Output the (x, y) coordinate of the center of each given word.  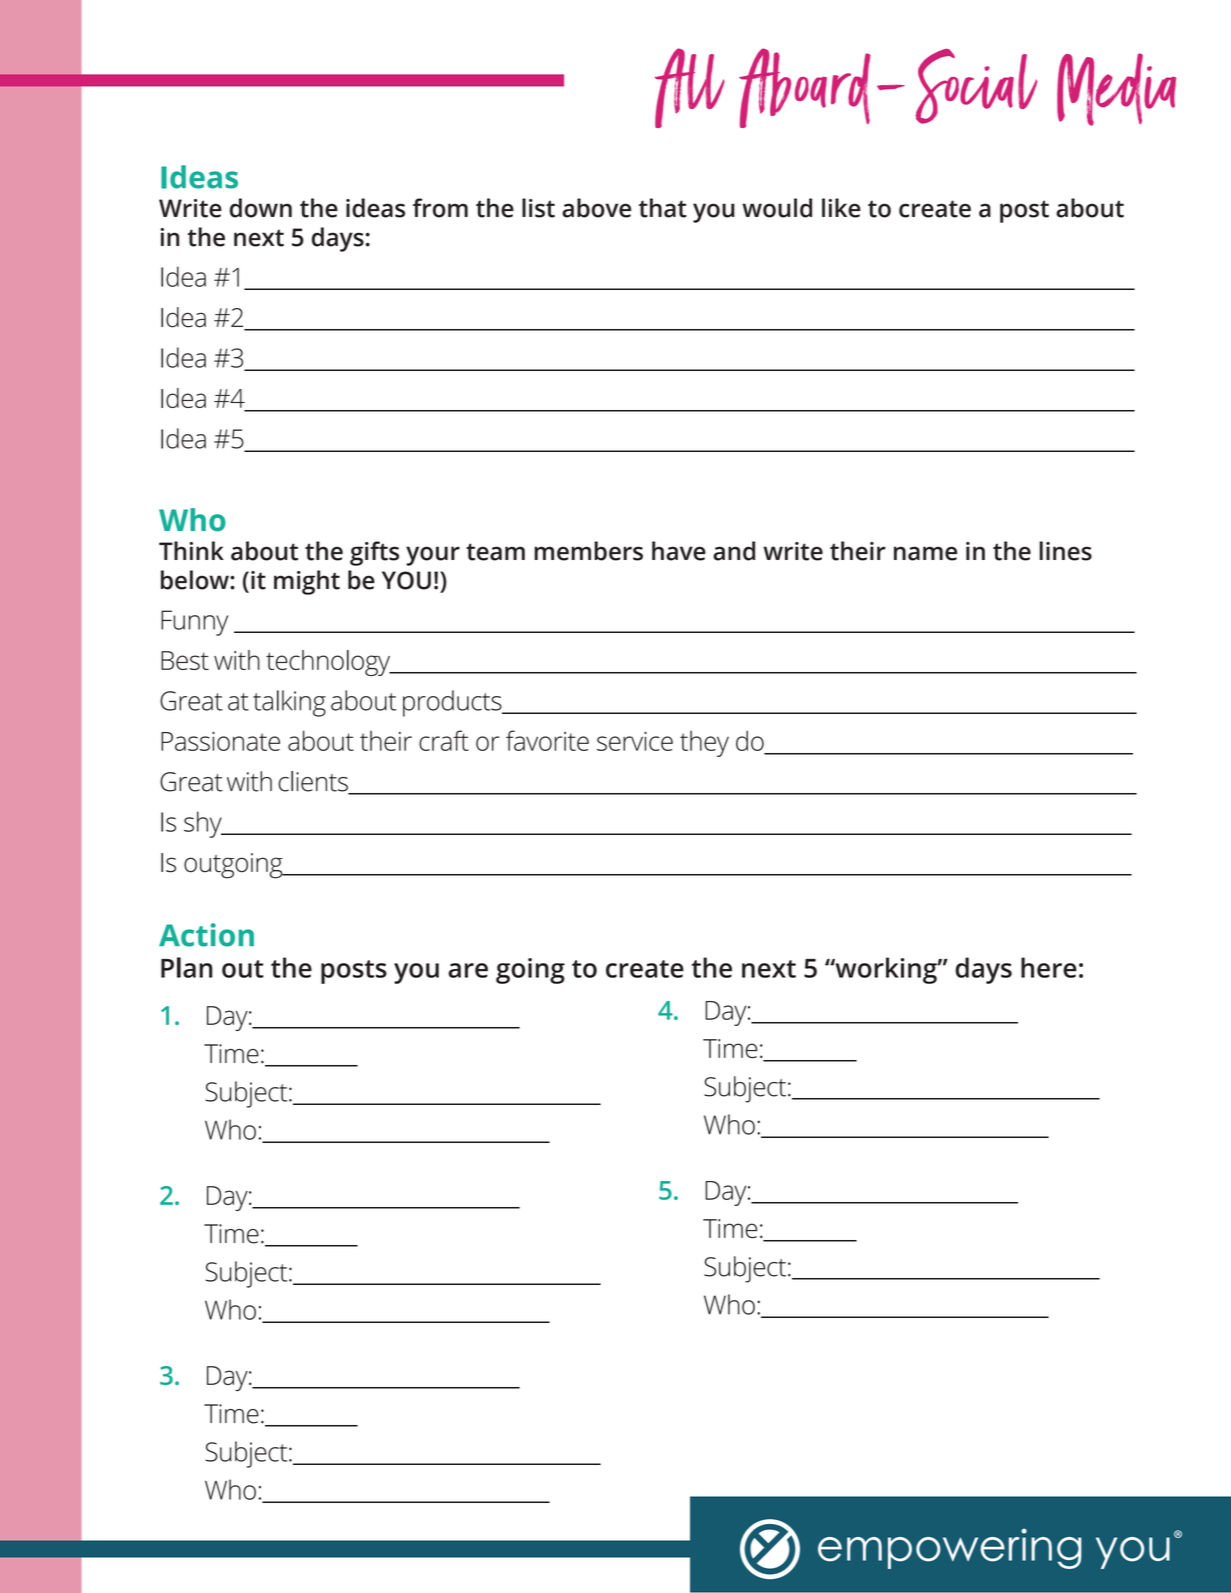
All (690, 88)
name (925, 553)
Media (1116, 89)
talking (289, 703)
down (261, 208)
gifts (374, 553)
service (635, 741)
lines (1065, 551)
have (679, 551)
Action (206, 935)
